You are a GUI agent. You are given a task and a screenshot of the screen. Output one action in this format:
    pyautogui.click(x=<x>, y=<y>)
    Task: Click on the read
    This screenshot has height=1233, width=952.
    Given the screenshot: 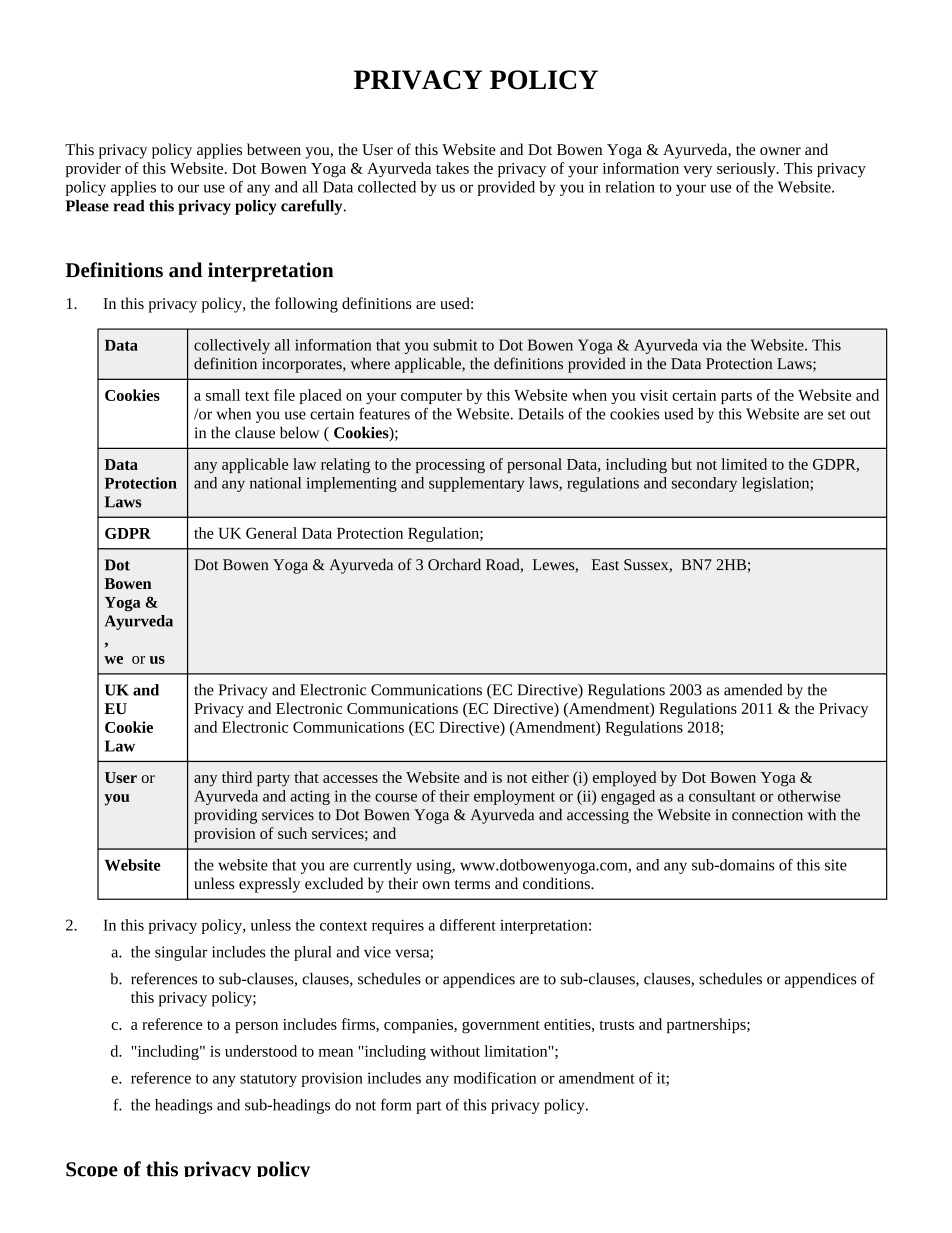 What is the action you would take?
    pyautogui.click(x=129, y=206)
